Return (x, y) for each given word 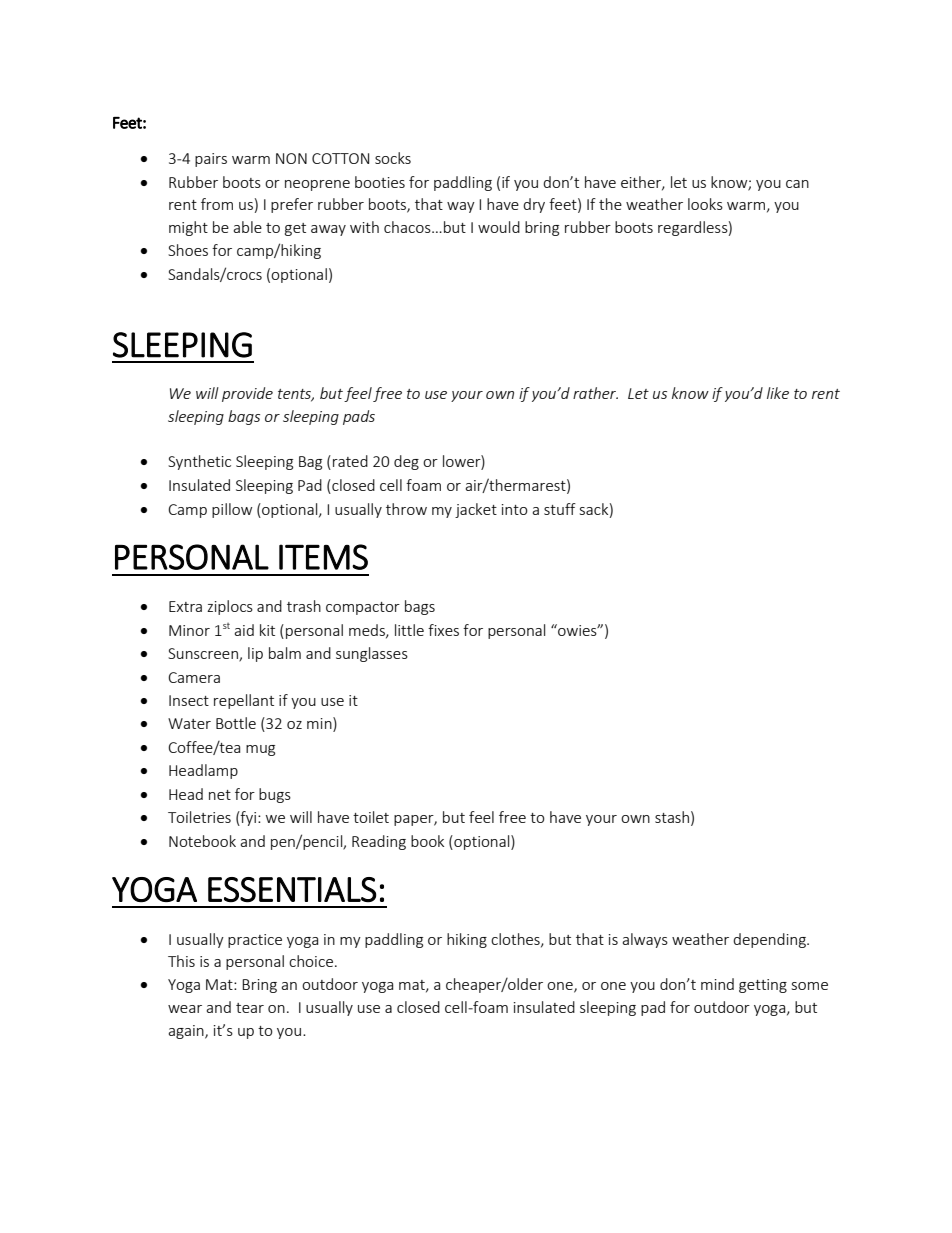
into (515, 509)
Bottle (236, 723)
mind (717, 984)
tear (250, 1008)
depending (770, 940)
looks (705, 204)
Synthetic (199, 462)
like (778, 393)
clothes (516, 940)
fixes (443, 630)
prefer (292, 205)
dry (534, 205)
